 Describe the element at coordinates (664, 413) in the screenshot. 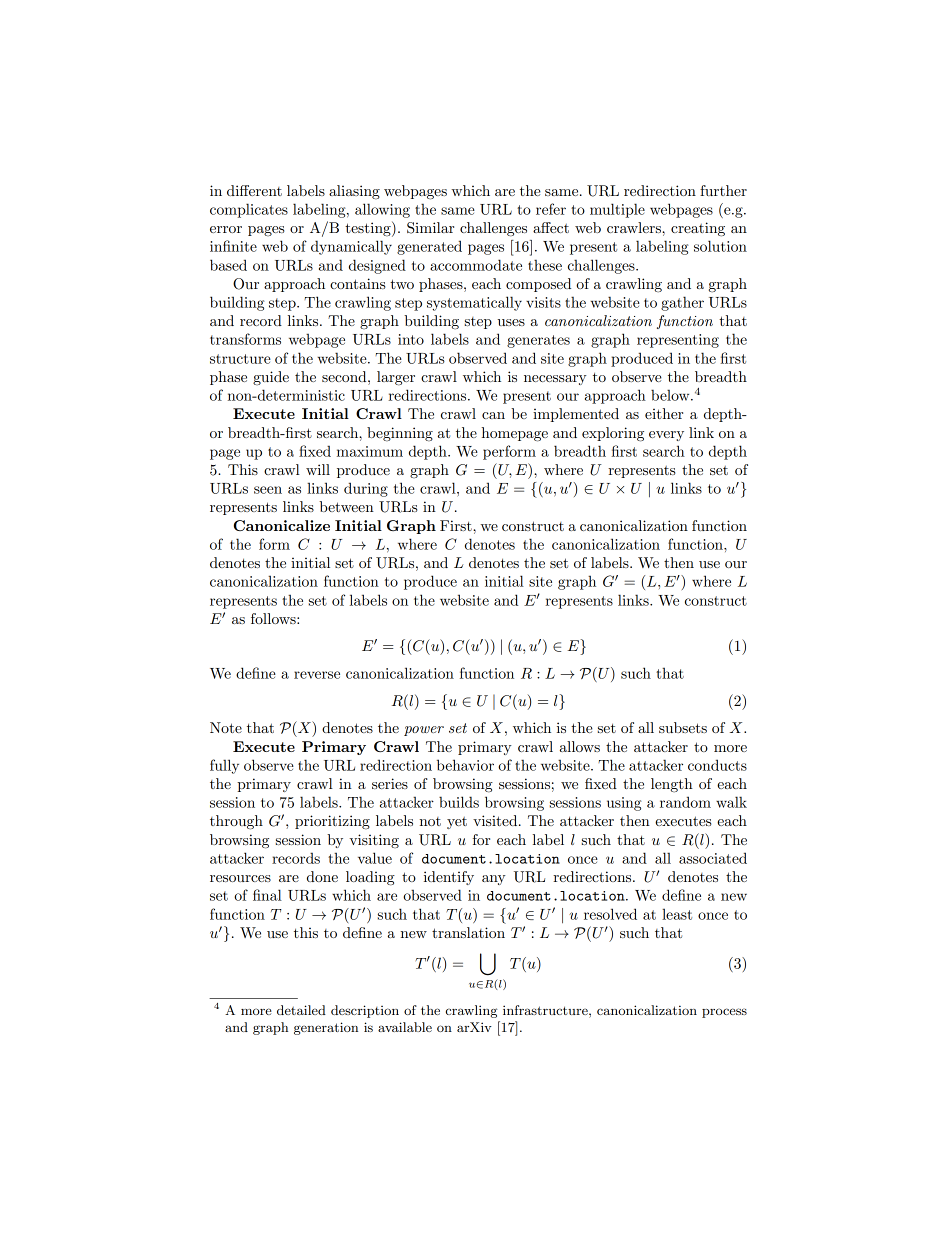

I see `either` at that location.
